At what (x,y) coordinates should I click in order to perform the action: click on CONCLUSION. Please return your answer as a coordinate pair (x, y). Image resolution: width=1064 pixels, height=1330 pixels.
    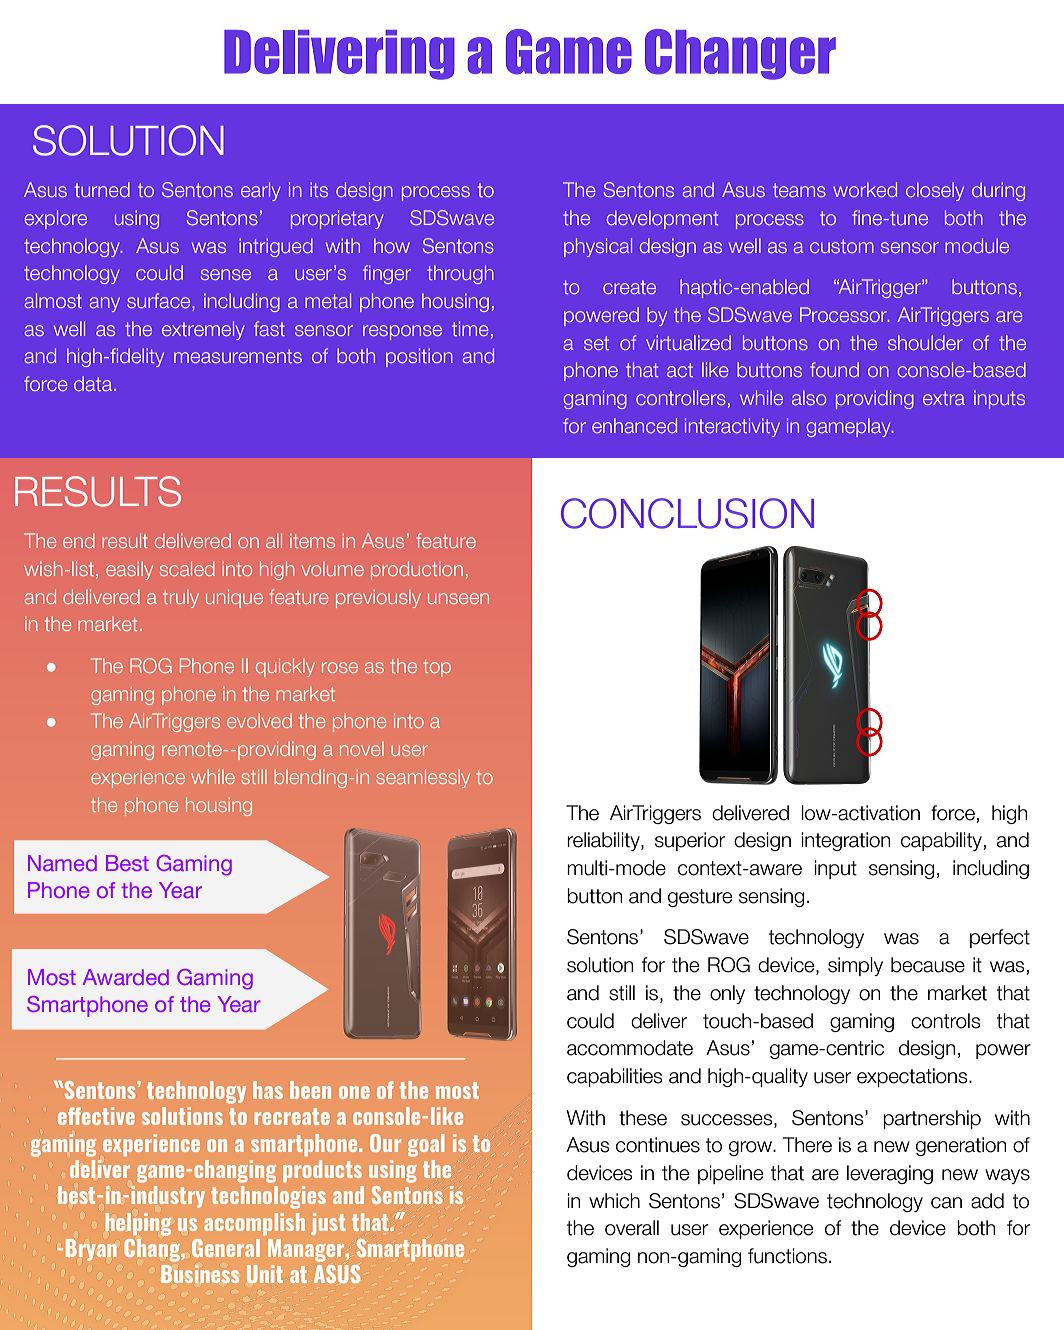
    Looking at the image, I should click on (687, 513).
